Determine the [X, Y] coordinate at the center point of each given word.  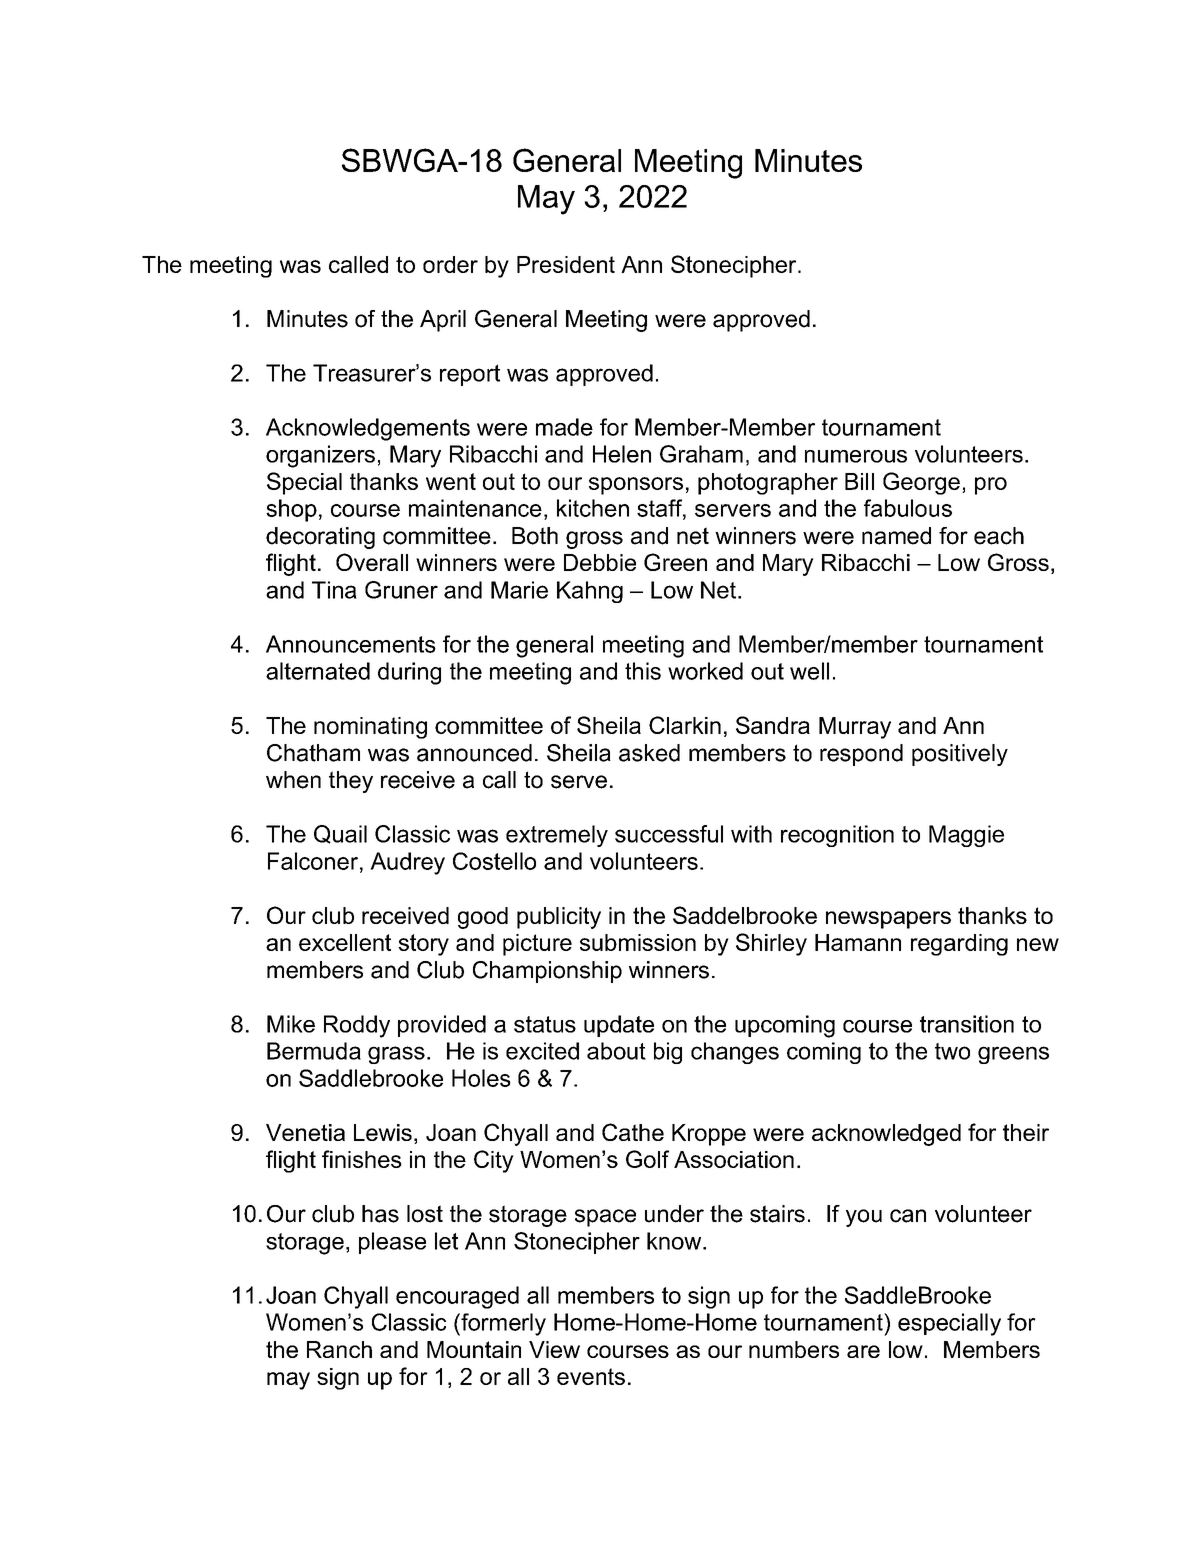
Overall [372, 562]
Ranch [339, 1349]
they [351, 782]
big [668, 1053]
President [566, 264]
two [952, 1051]
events [591, 1376]
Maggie [966, 836]
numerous [856, 456]
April [443, 321]
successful [669, 834]
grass [396, 1055]
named [896, 536]
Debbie [600, 562]
